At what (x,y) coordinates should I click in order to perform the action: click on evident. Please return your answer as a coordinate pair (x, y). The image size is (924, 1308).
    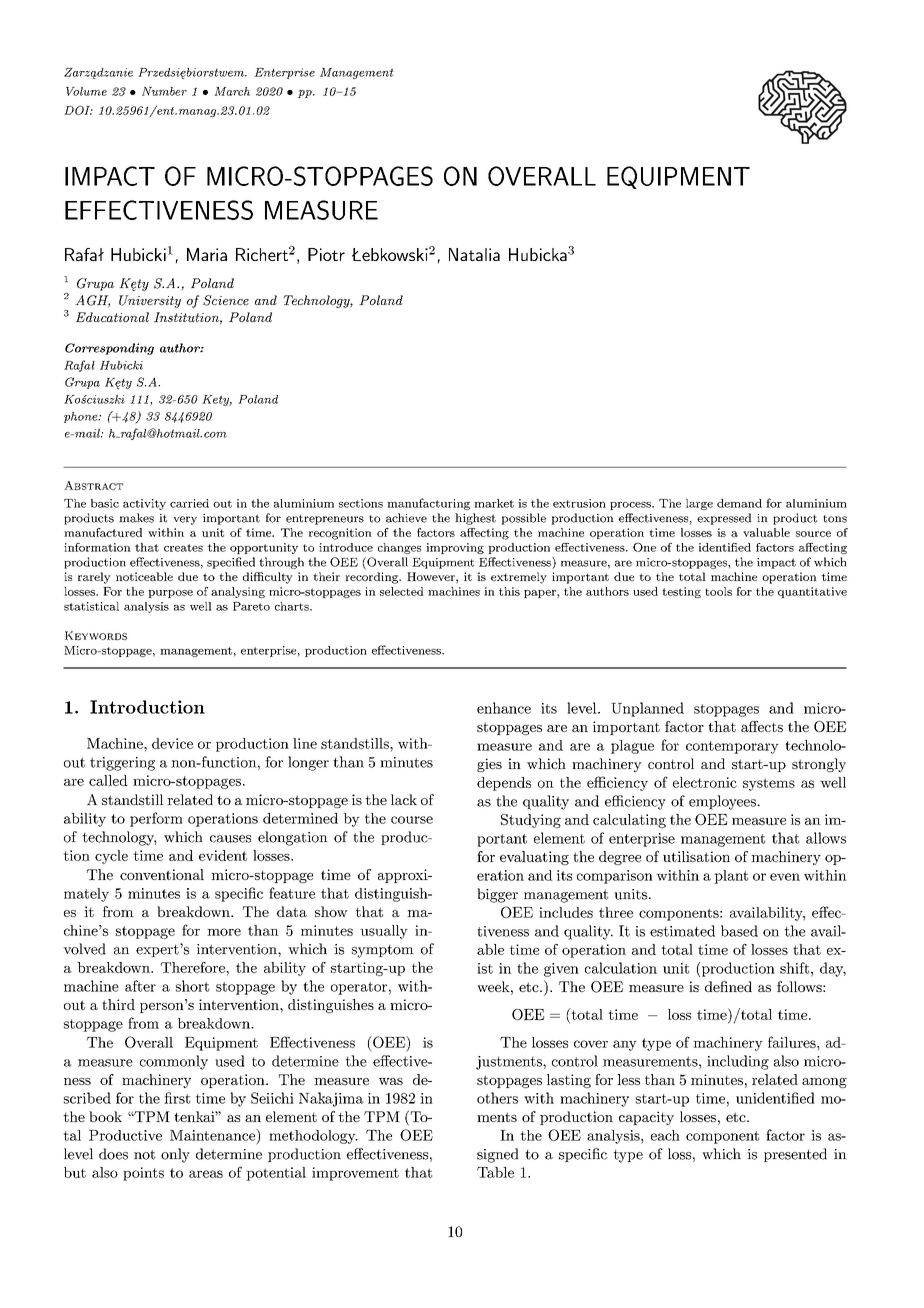
    Looking at the image, I should click on (223, 855).
